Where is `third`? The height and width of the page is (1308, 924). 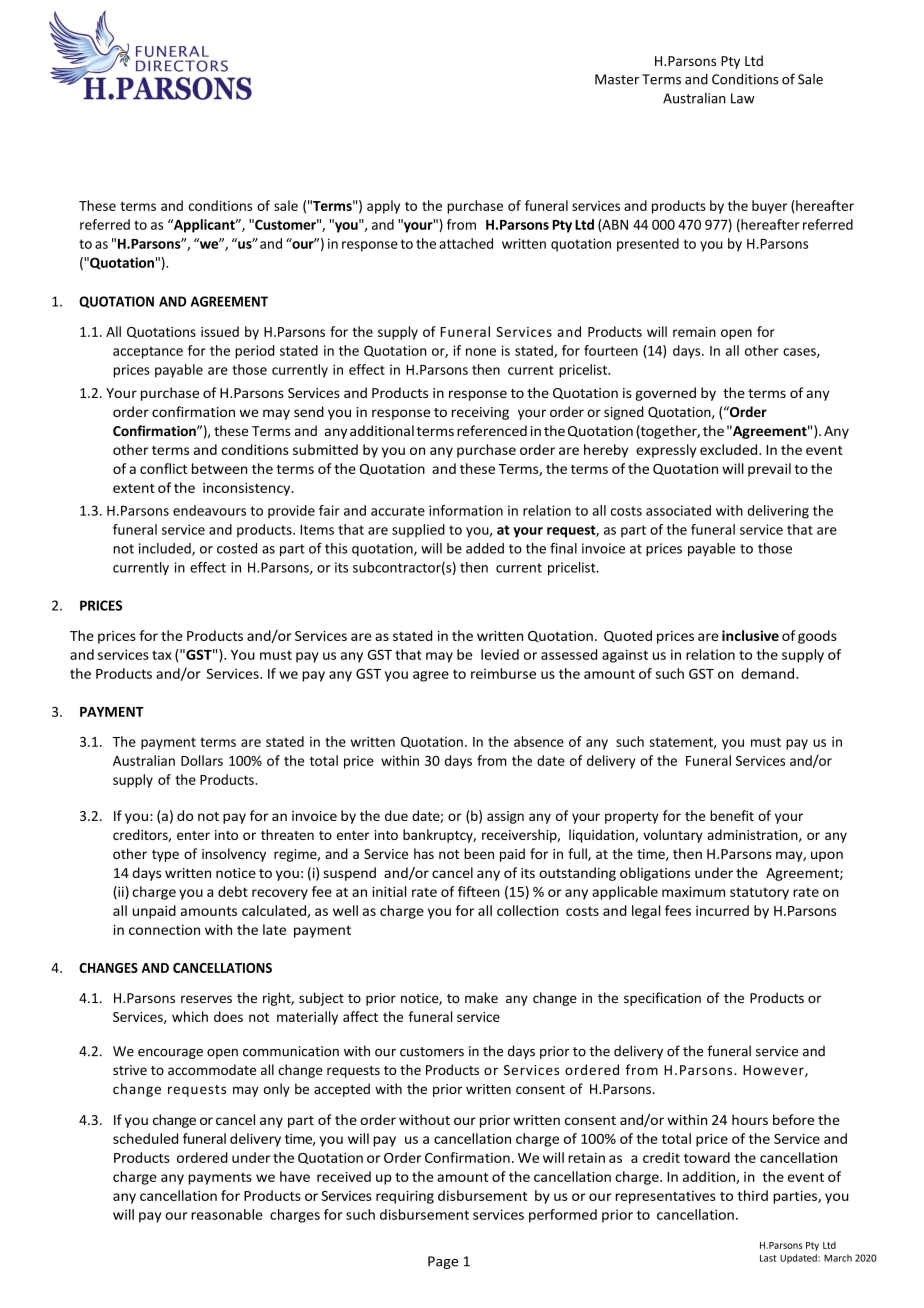 third is located at coordinates (752, 1195).
